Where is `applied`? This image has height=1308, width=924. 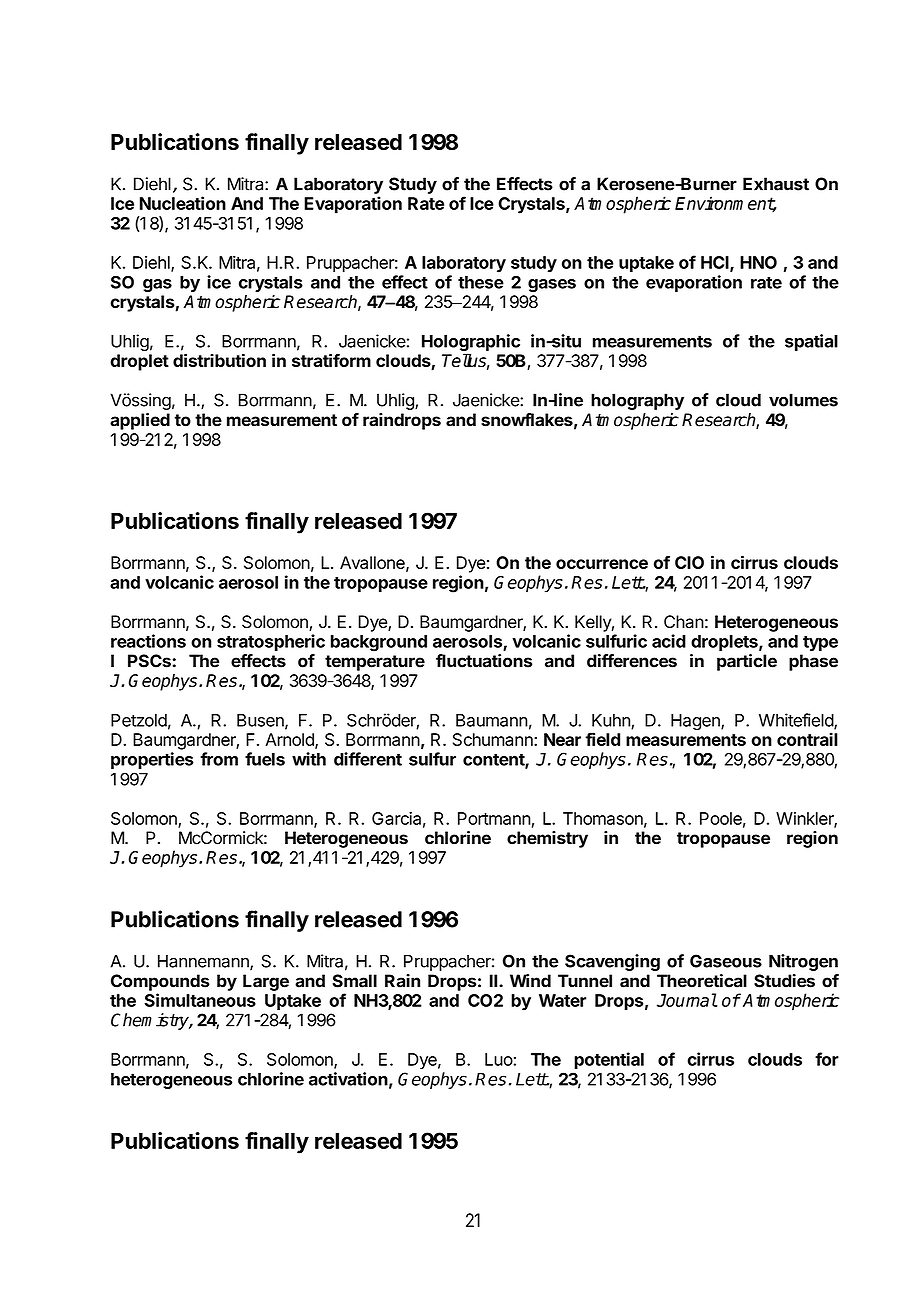
applied is located at coordinates (140, 421).
